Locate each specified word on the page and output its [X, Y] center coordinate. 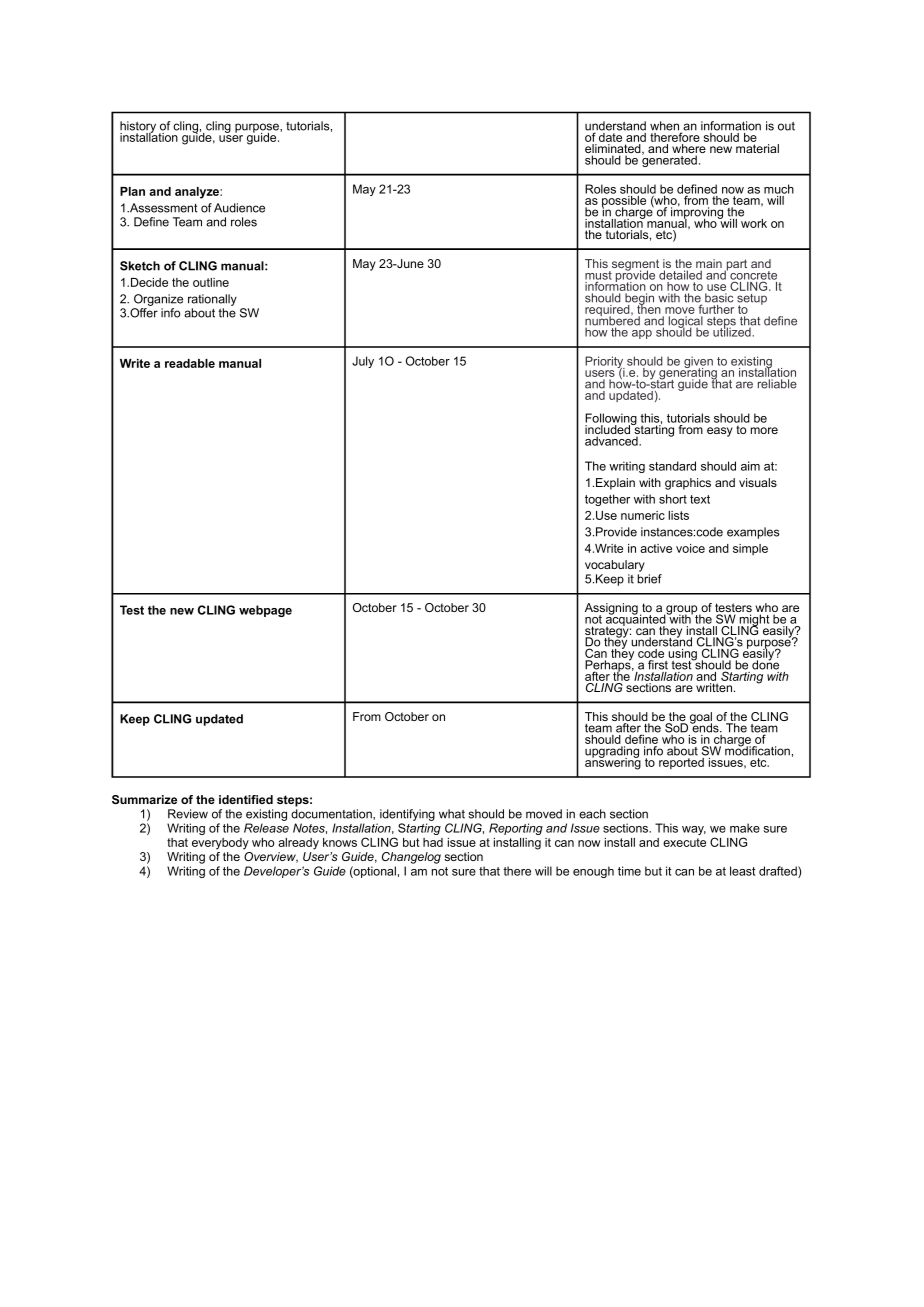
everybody [220, 844]
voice [690, 548]
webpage [265, 611]
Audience [239, 208]
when [666, 127]
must [598, 276]
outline [211, 282]
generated [669, 160]
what [452, 814]
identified [246, 799]
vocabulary [615, 566]
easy [720, 432]
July [363, 362]
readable [190, 363]
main [709, 265]
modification [757, 750]
